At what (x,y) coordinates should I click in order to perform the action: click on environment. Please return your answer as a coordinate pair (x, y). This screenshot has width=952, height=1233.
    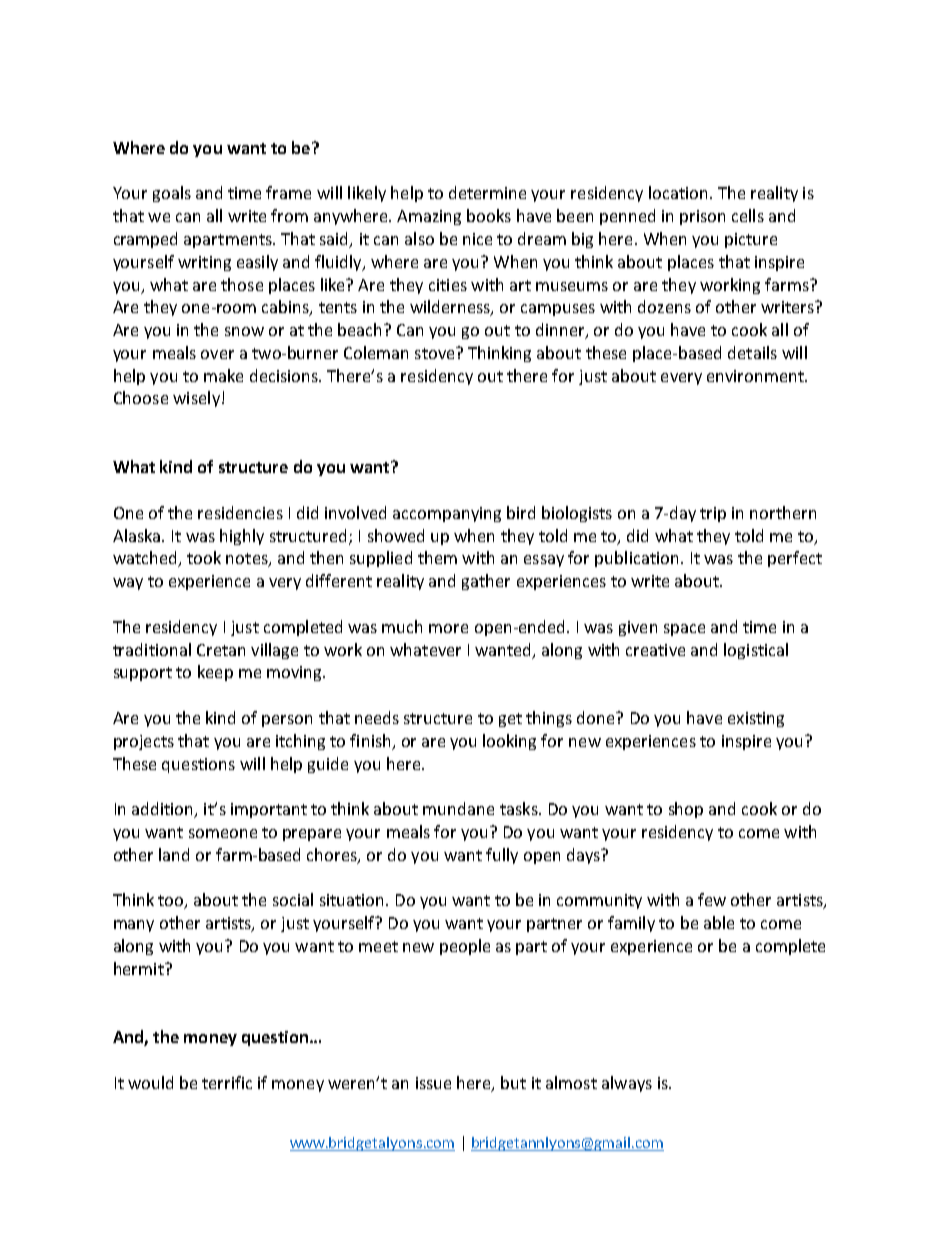
    Looking at the image, I should click on (757, 376).
